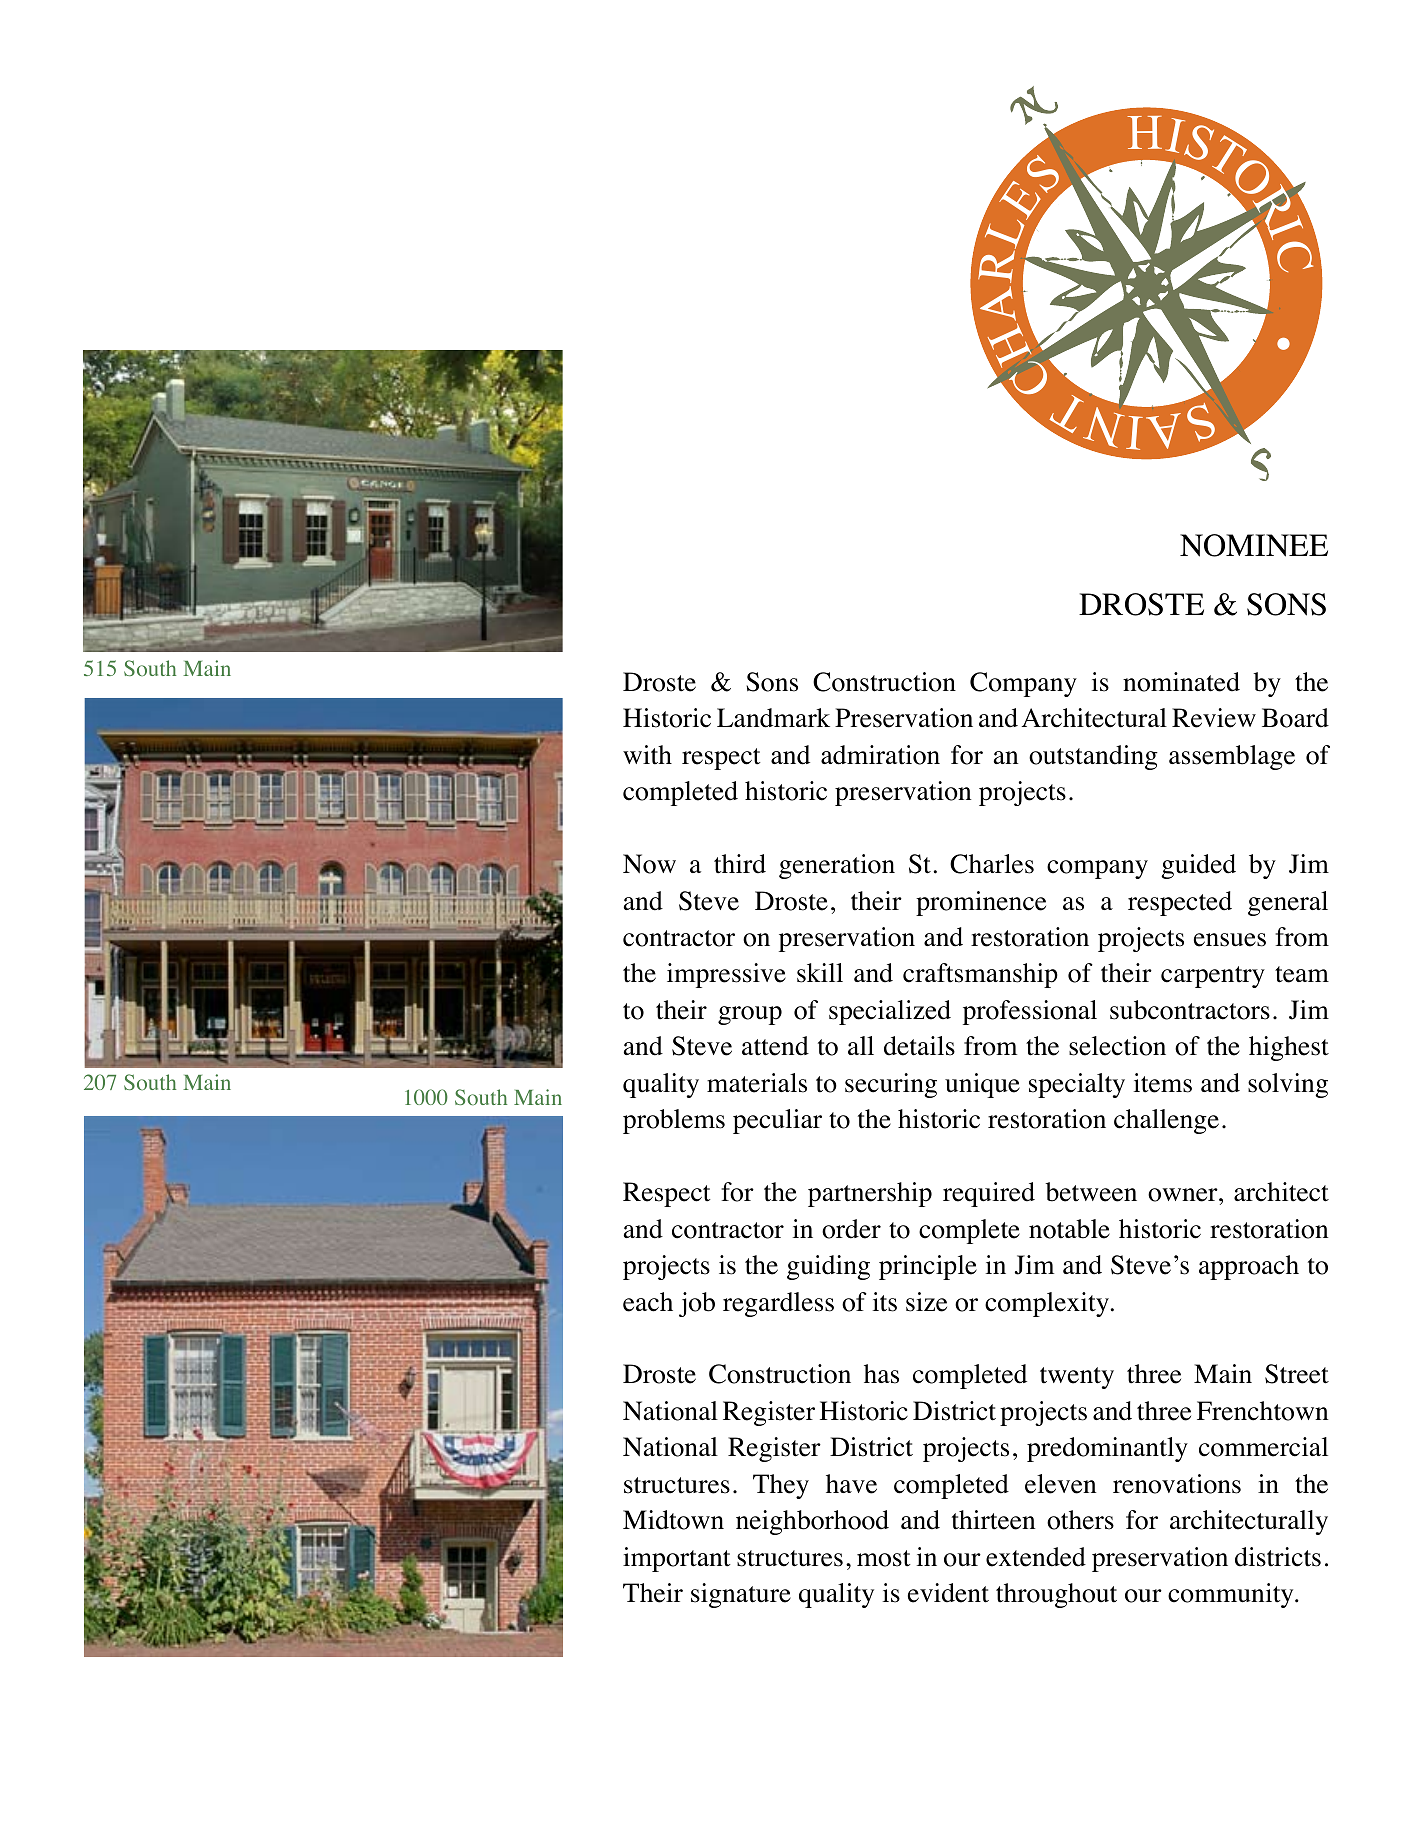  I want to click on job, so click(697, 1304).
